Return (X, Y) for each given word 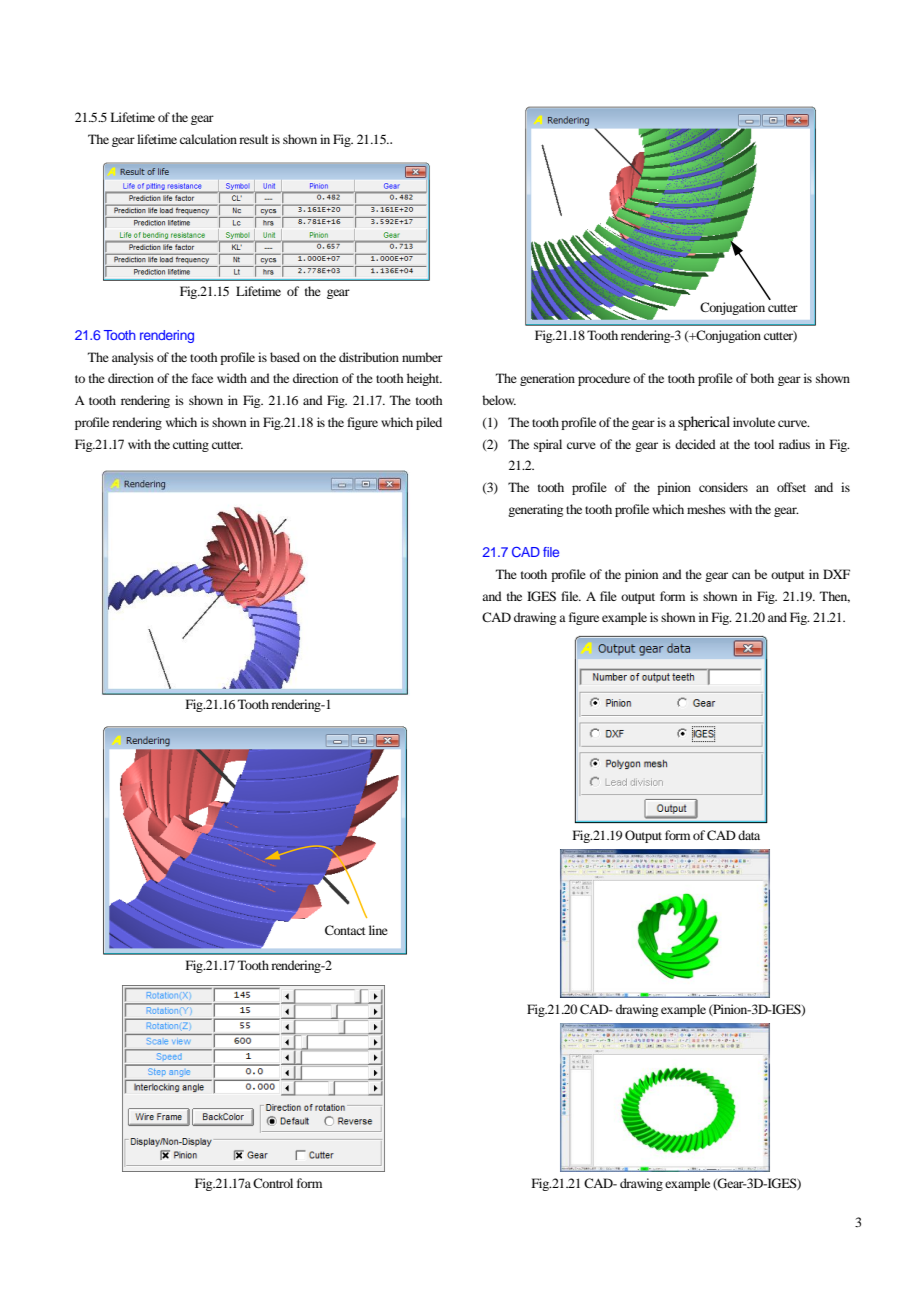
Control (273, 1183)
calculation (208, 139)
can (741, 575)
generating (535, 510)
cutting (191, 445)
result (254, 139)
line (378, 930)
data (749, 835)
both (762, 378)
